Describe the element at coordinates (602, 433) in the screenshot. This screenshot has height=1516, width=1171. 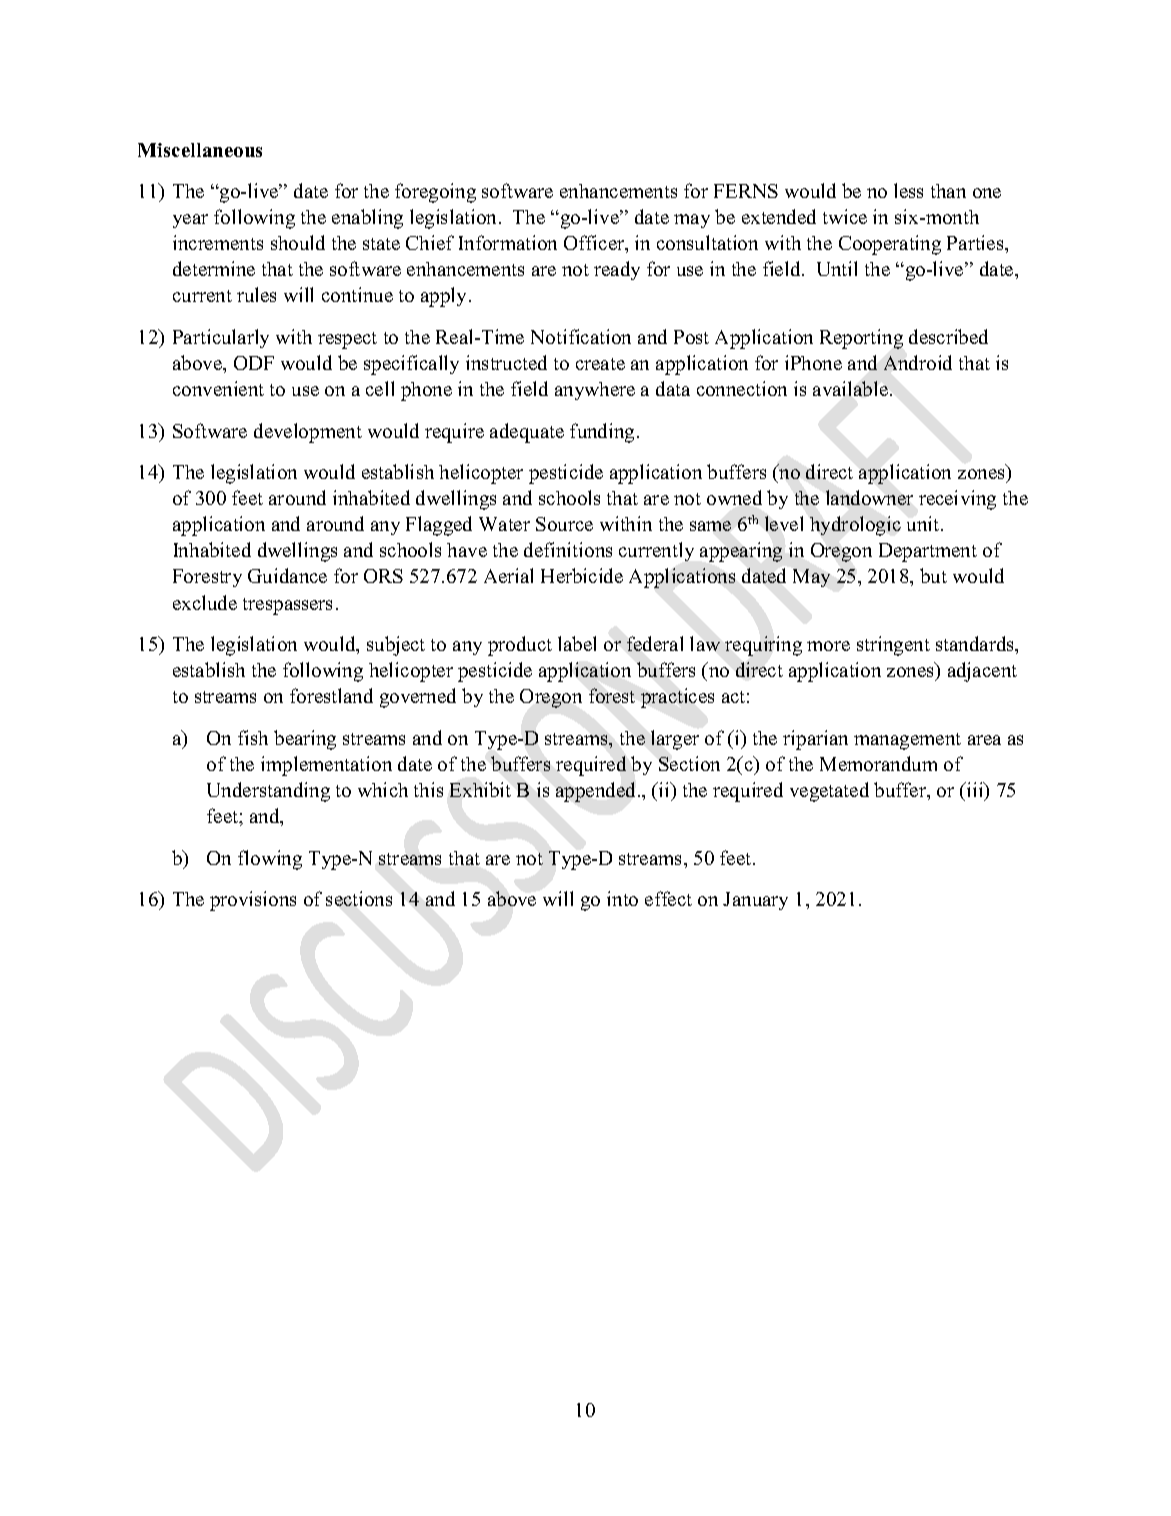
I see `funding` at that location.
